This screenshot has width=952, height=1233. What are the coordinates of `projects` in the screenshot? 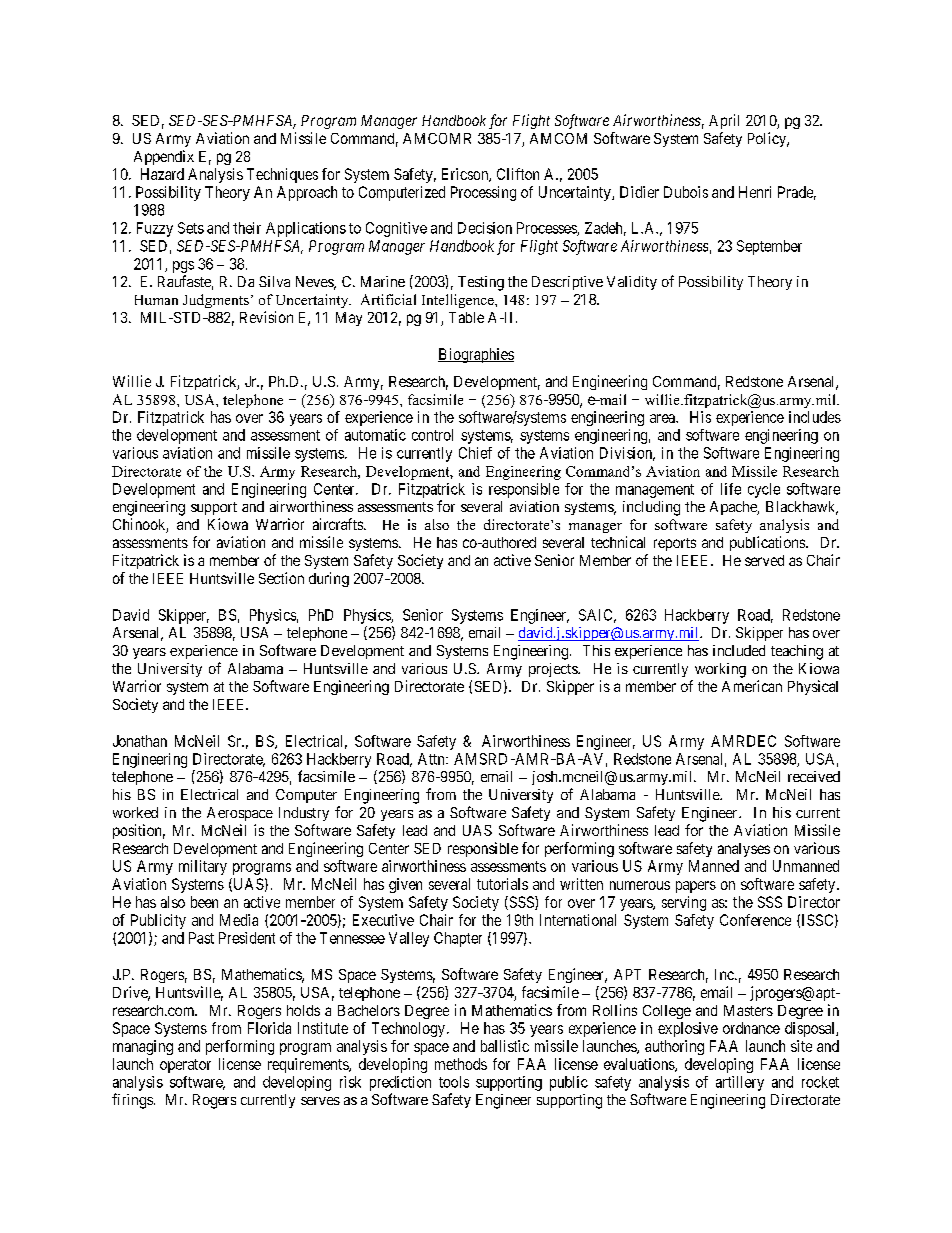 It's located at (554, 670).
